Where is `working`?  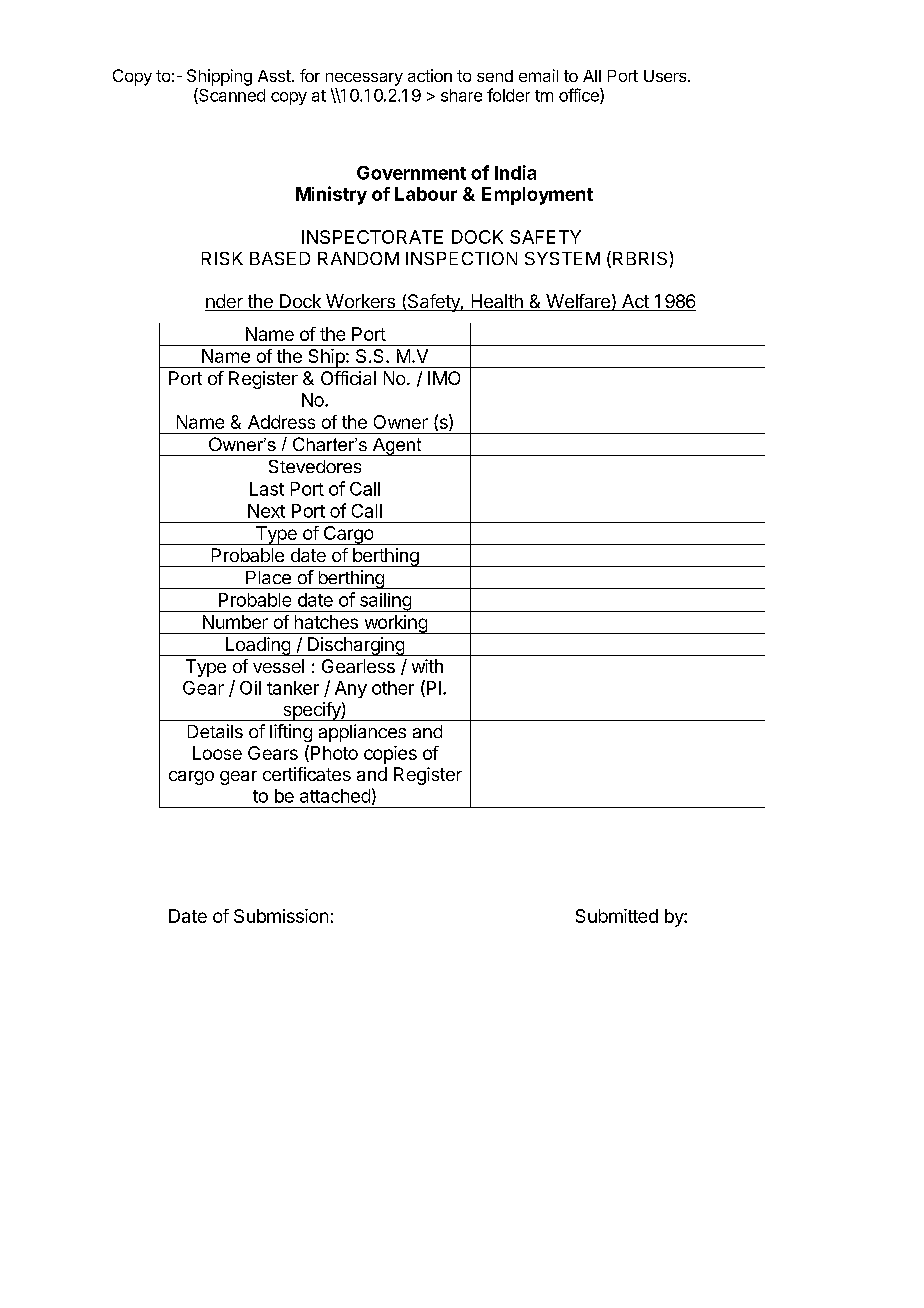
working is located at coordinates (395, 624).
